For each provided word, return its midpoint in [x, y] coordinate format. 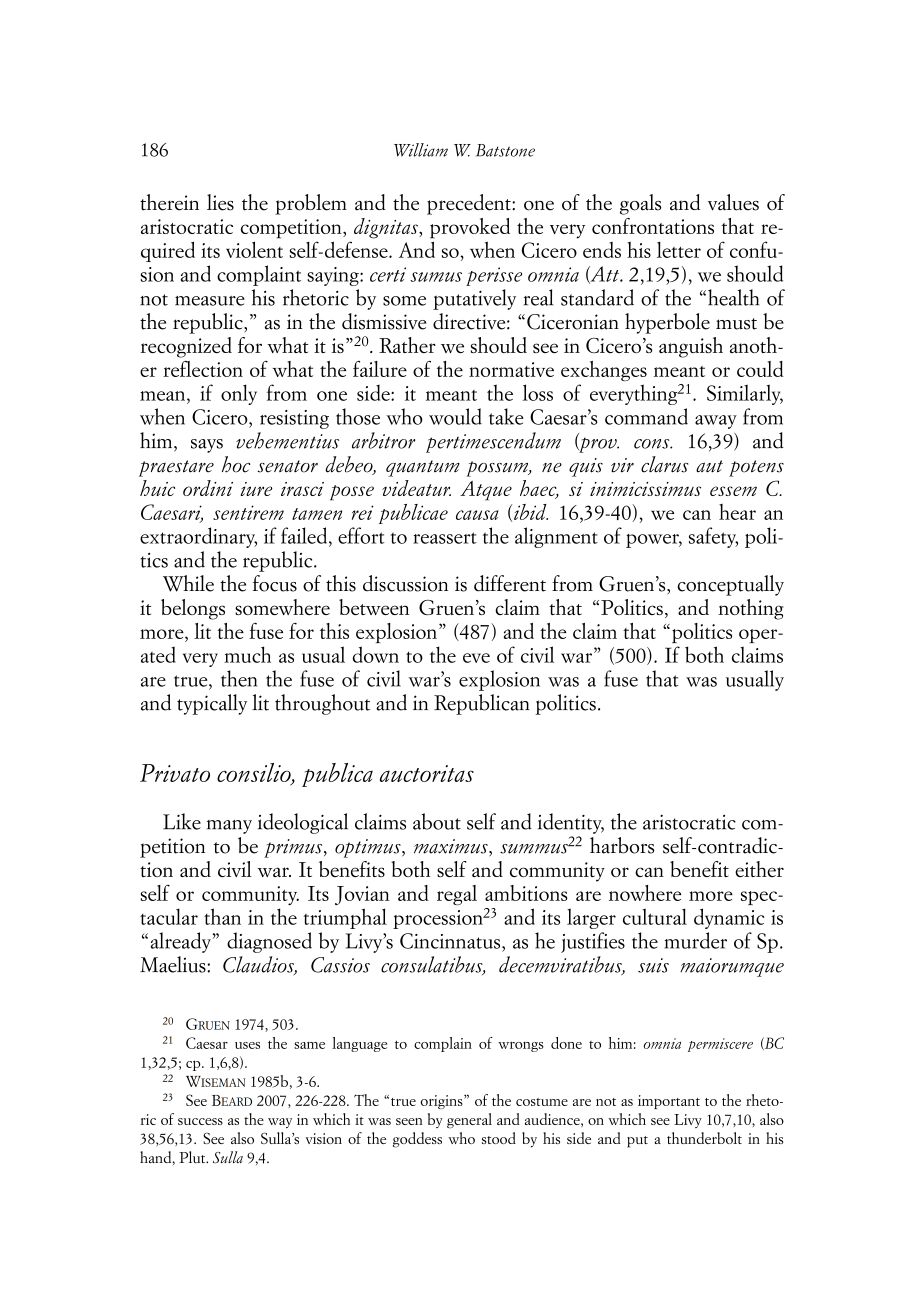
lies [220, 202]
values [733, 202]
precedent [470, 204]
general [469, 1121]
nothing [751, 609]
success [200, 1121]
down [375, 654]
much [247, 654]
